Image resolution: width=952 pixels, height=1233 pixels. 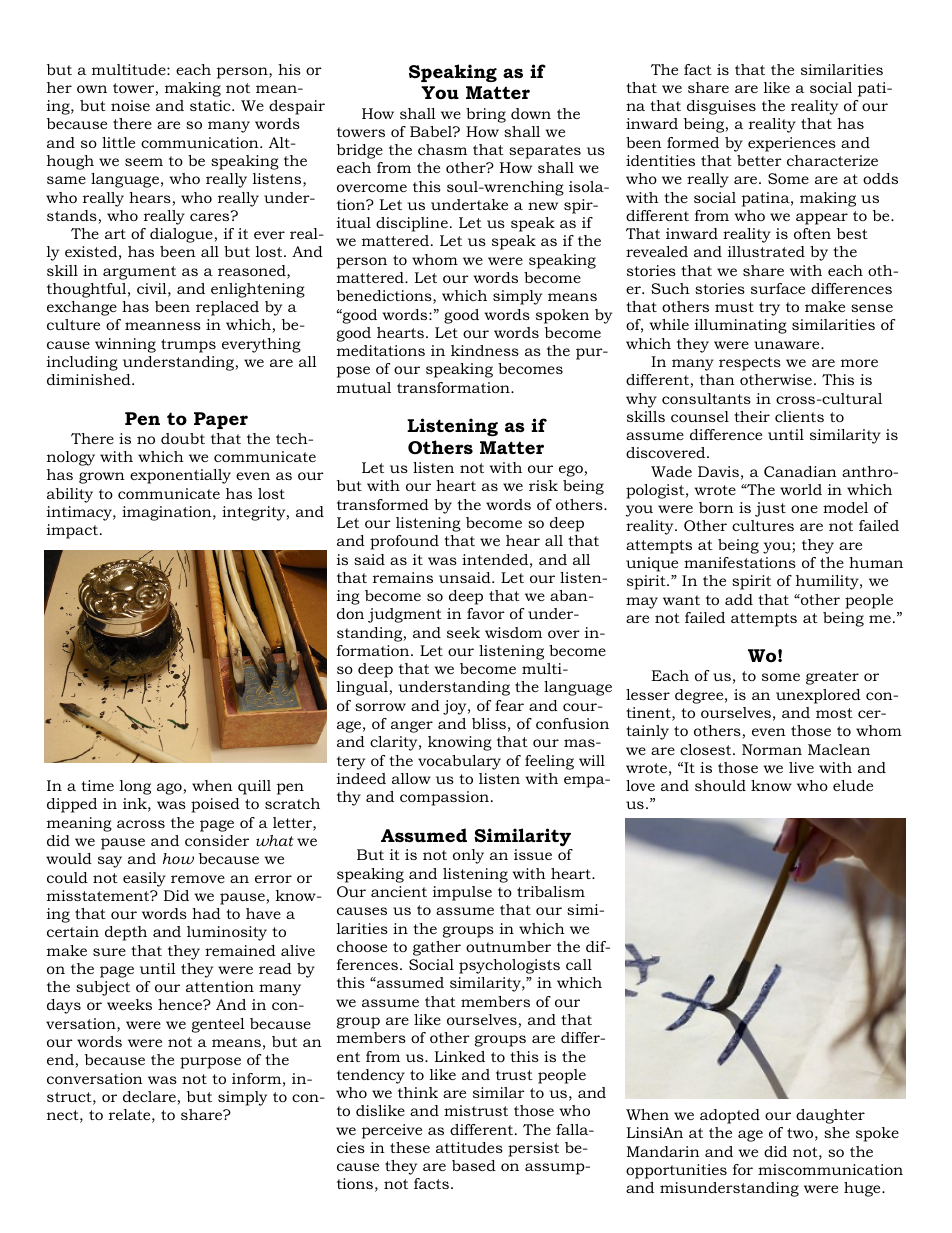 What do you see at coordinates (442, 149) in the document?
I see `chasm` at bounding box center [442, 149].
